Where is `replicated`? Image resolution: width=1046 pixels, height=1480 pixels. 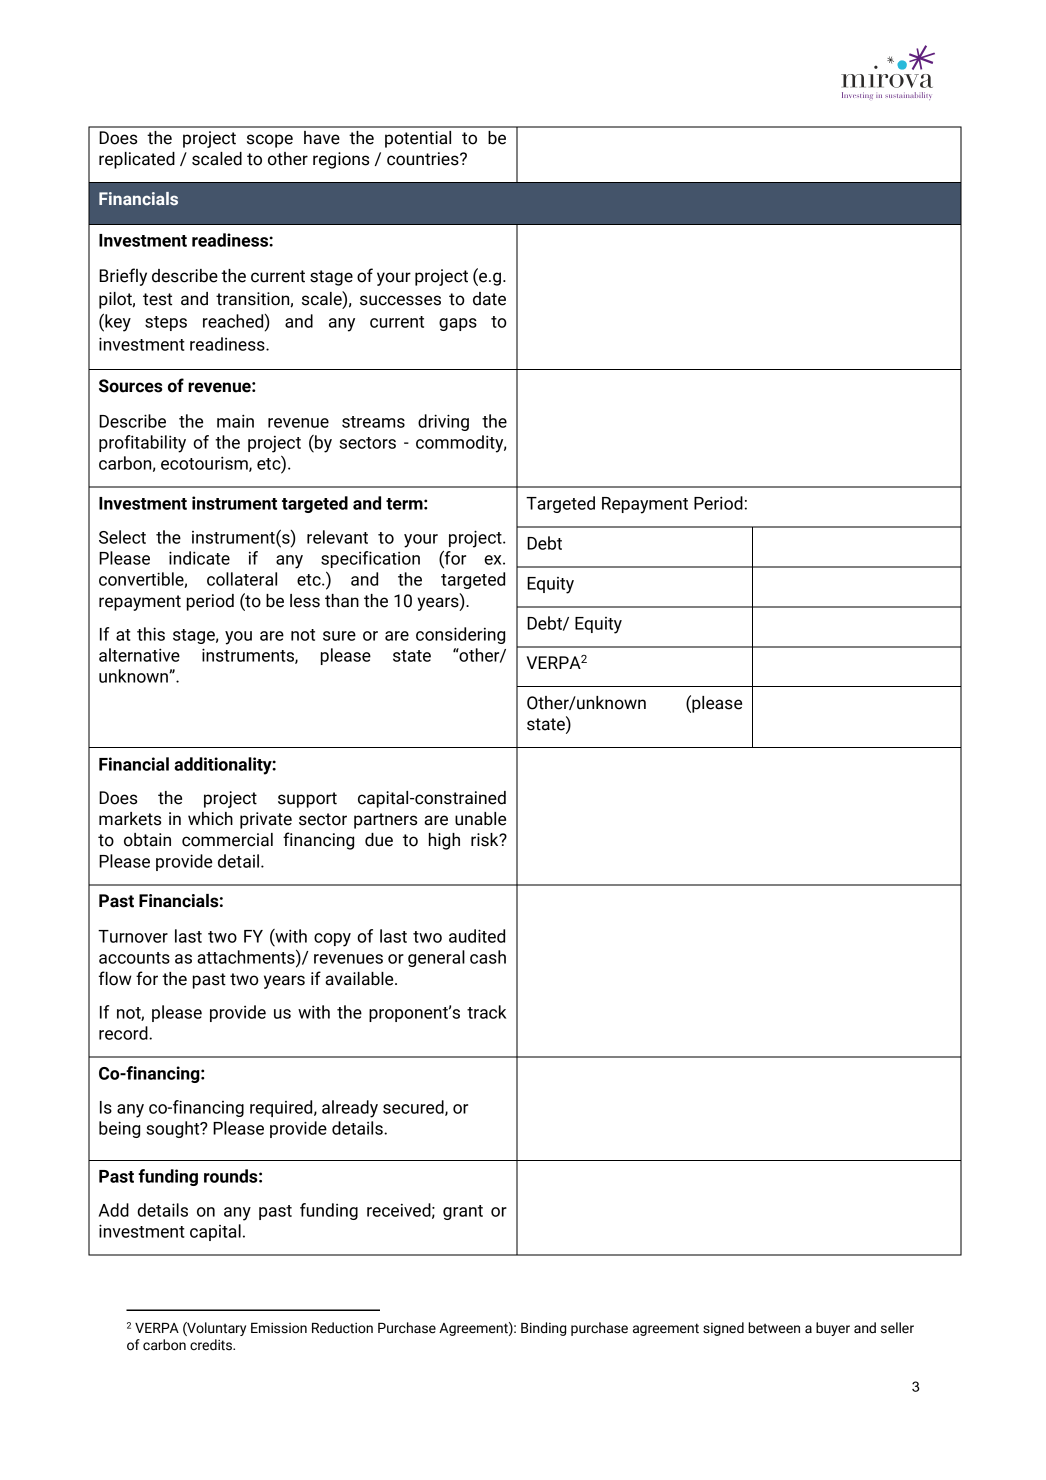
replicated is located at coordinates (137, 160).
